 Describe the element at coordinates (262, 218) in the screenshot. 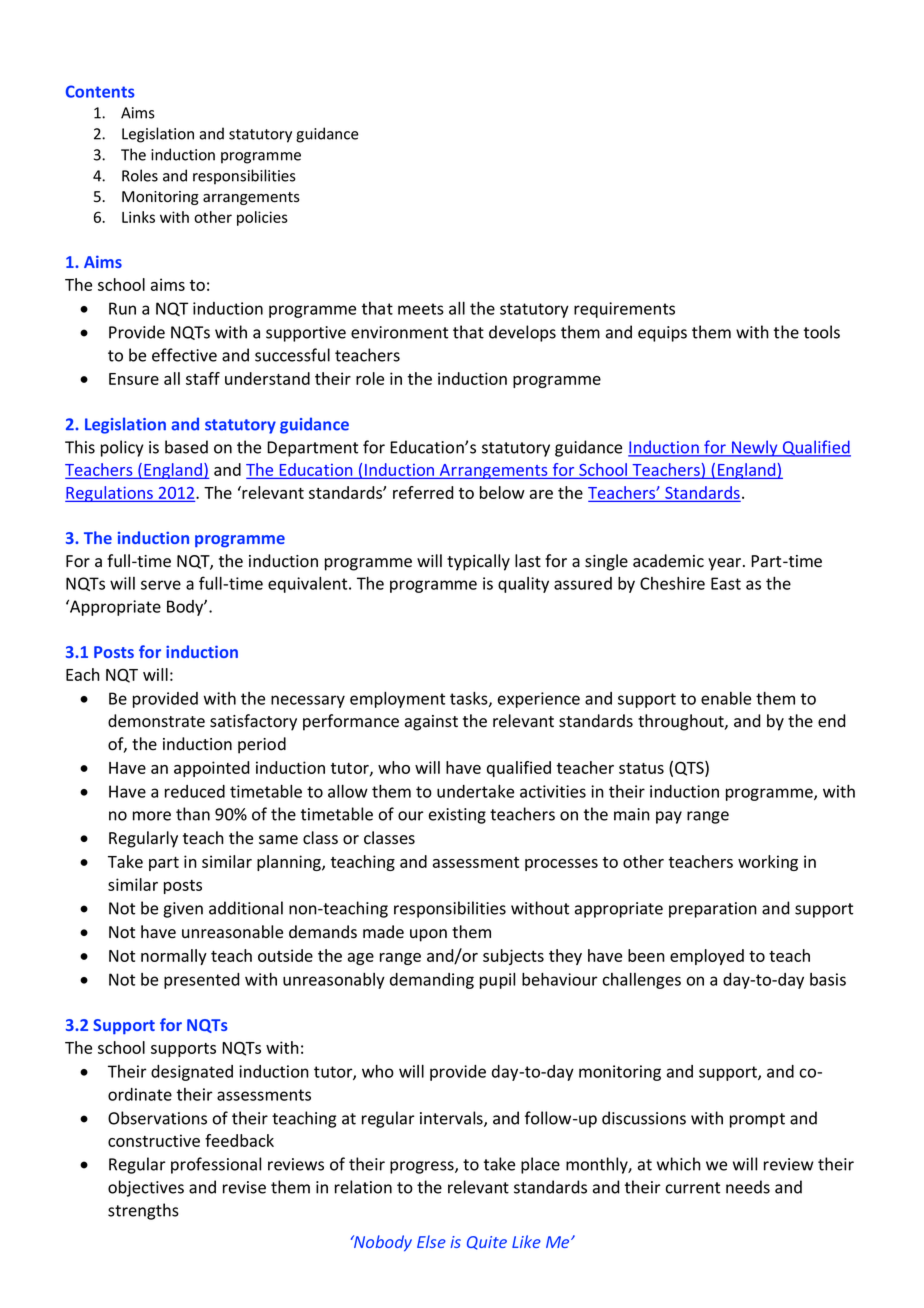

I see `policies` at that location.
